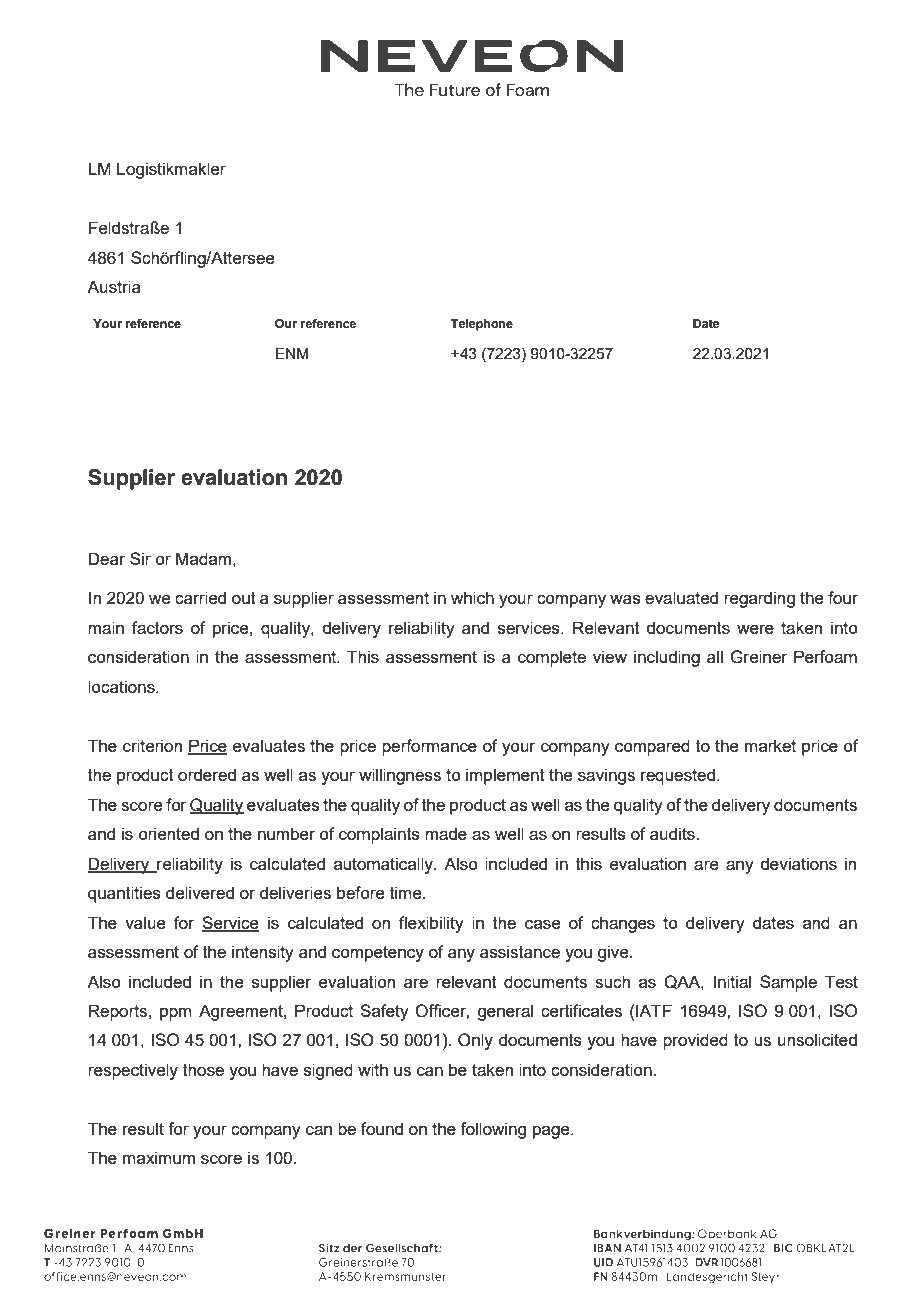 Image resolution: width=924 pixels, height=1308 pixels. I want to click on Telephone, so click(482, 325).
